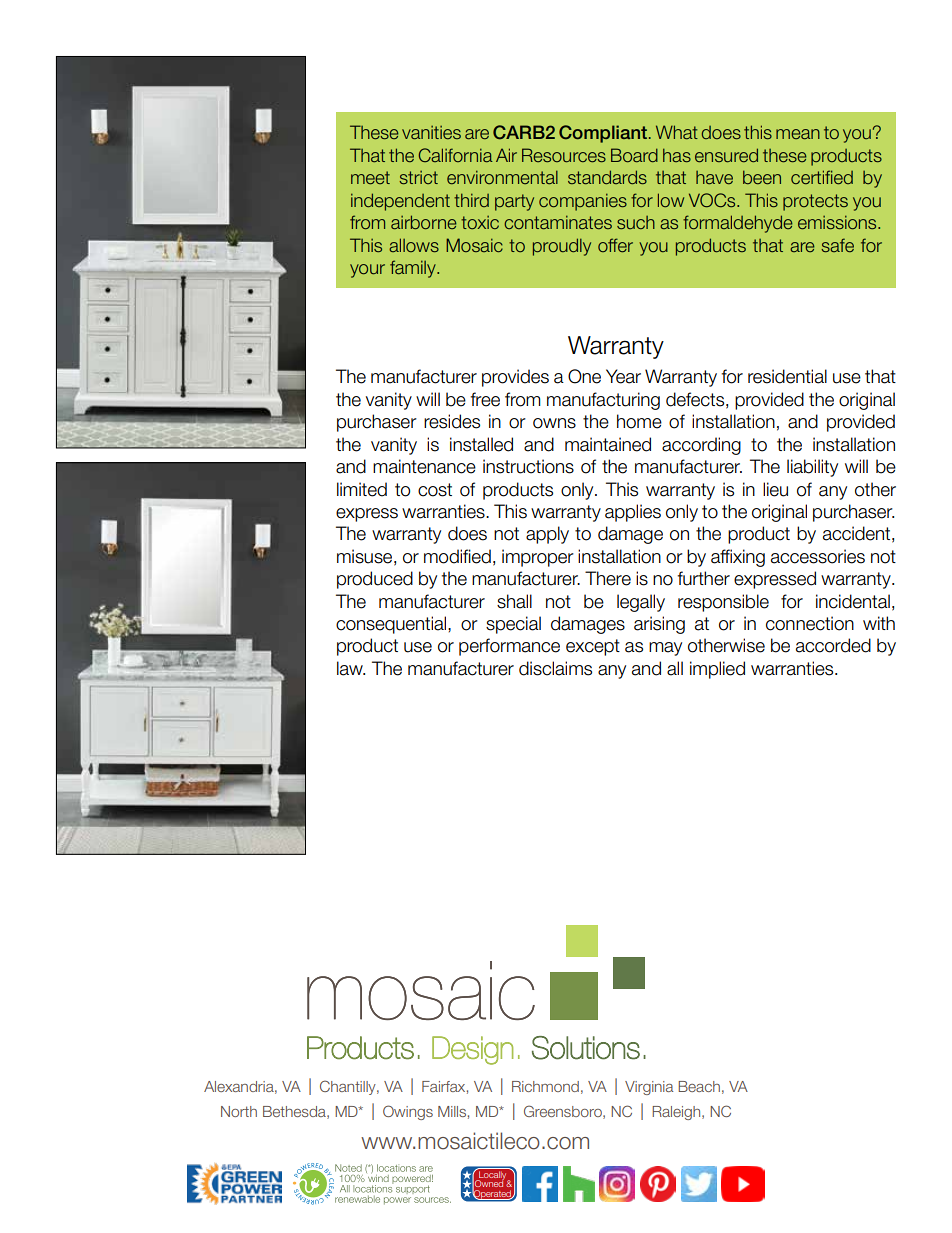  I want to click on meet, so click(370, 178).
